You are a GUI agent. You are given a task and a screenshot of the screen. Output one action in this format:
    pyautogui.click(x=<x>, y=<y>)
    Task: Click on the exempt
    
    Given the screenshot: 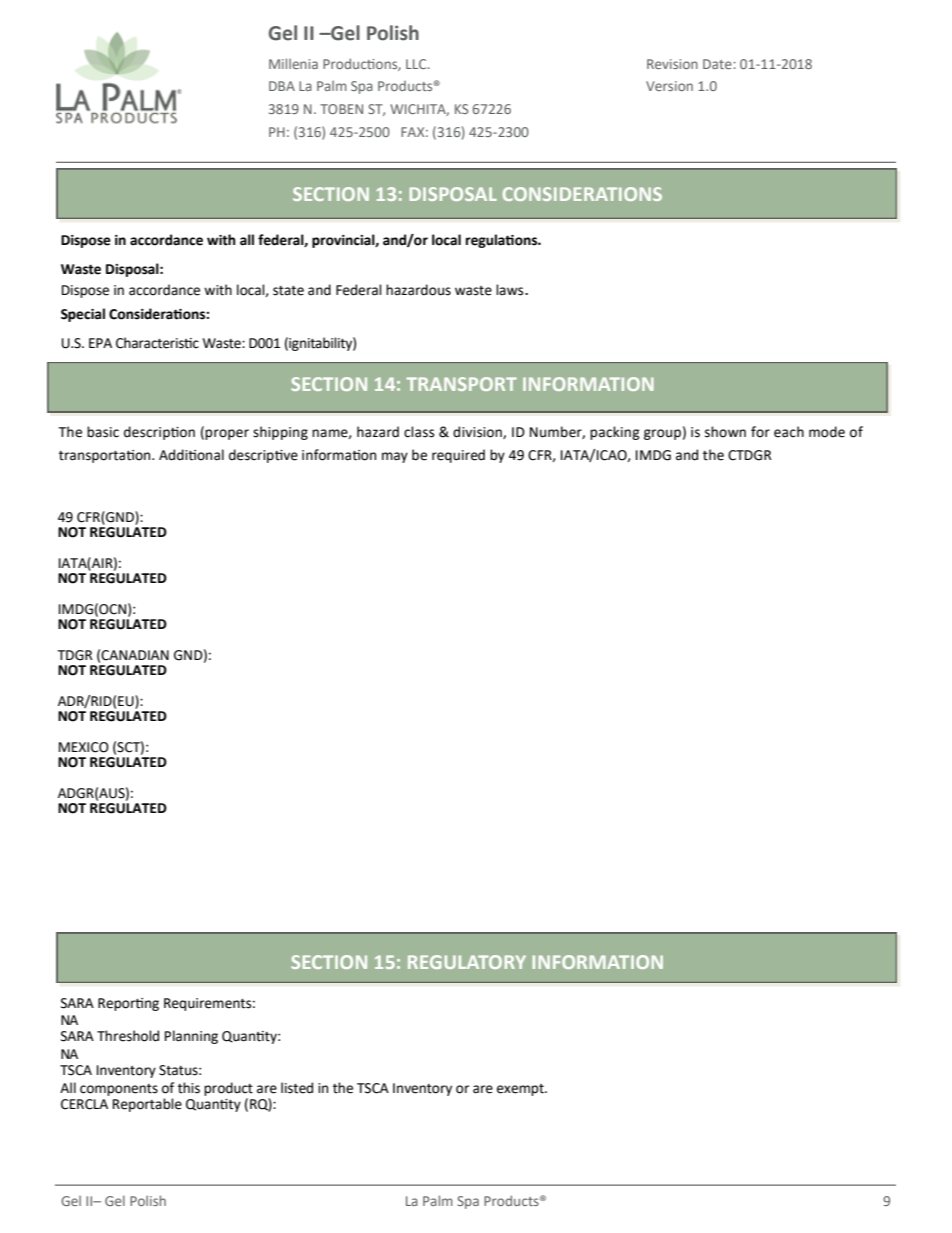 What is the action you would take?
    pyautogui.click(x=521, y=1090)
